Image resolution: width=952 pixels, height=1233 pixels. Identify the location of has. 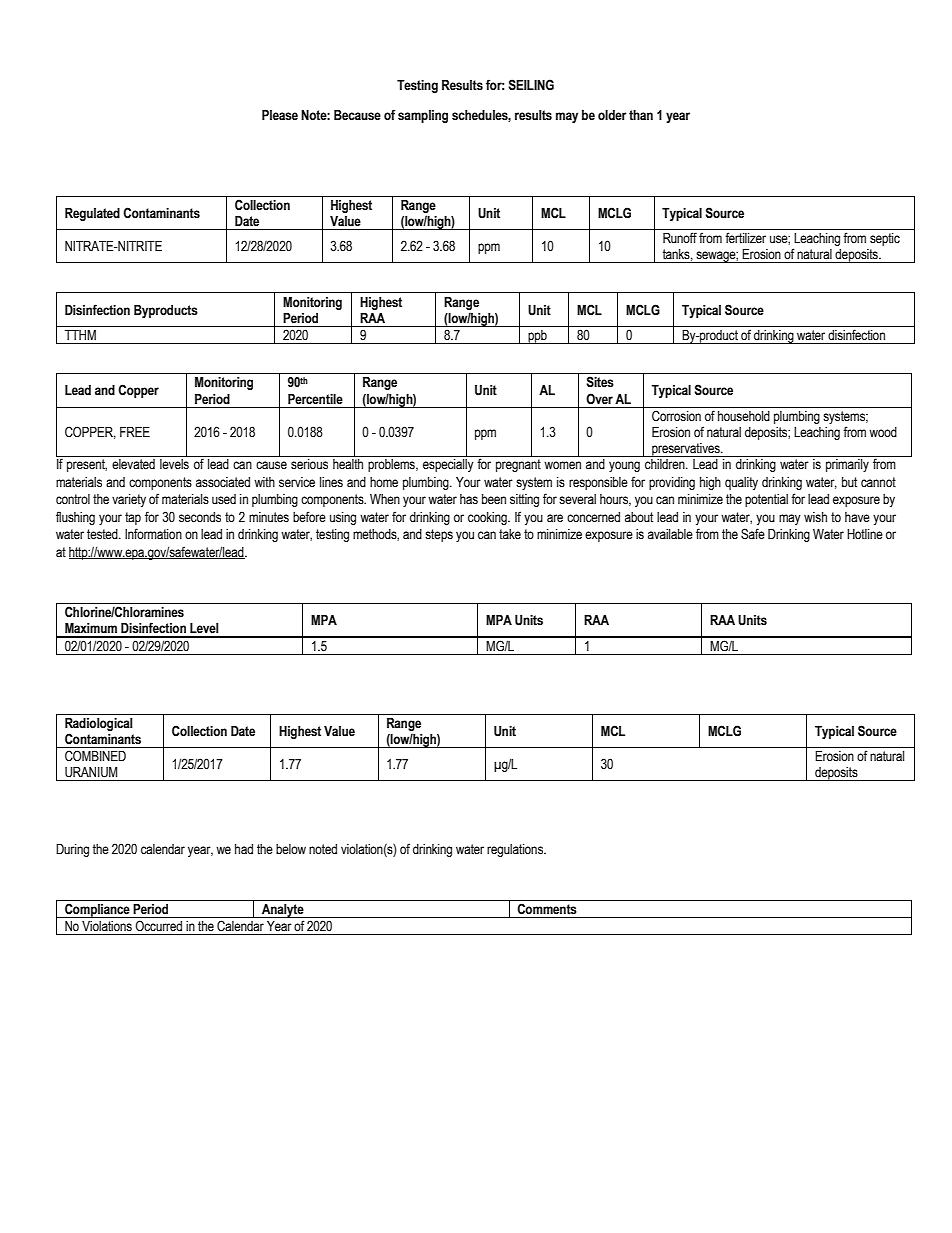
(469, 499).
